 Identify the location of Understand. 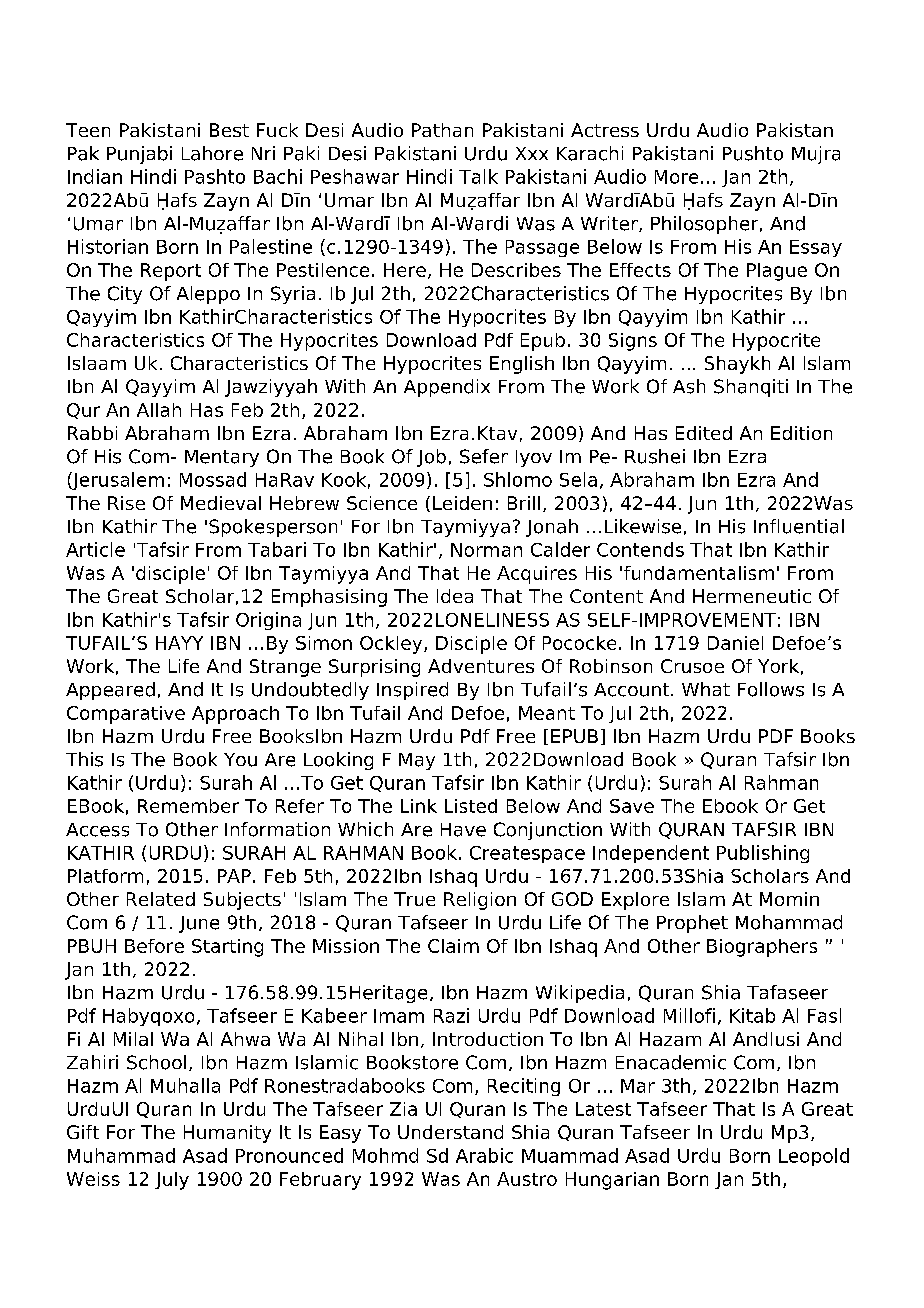
(450, 1132).
